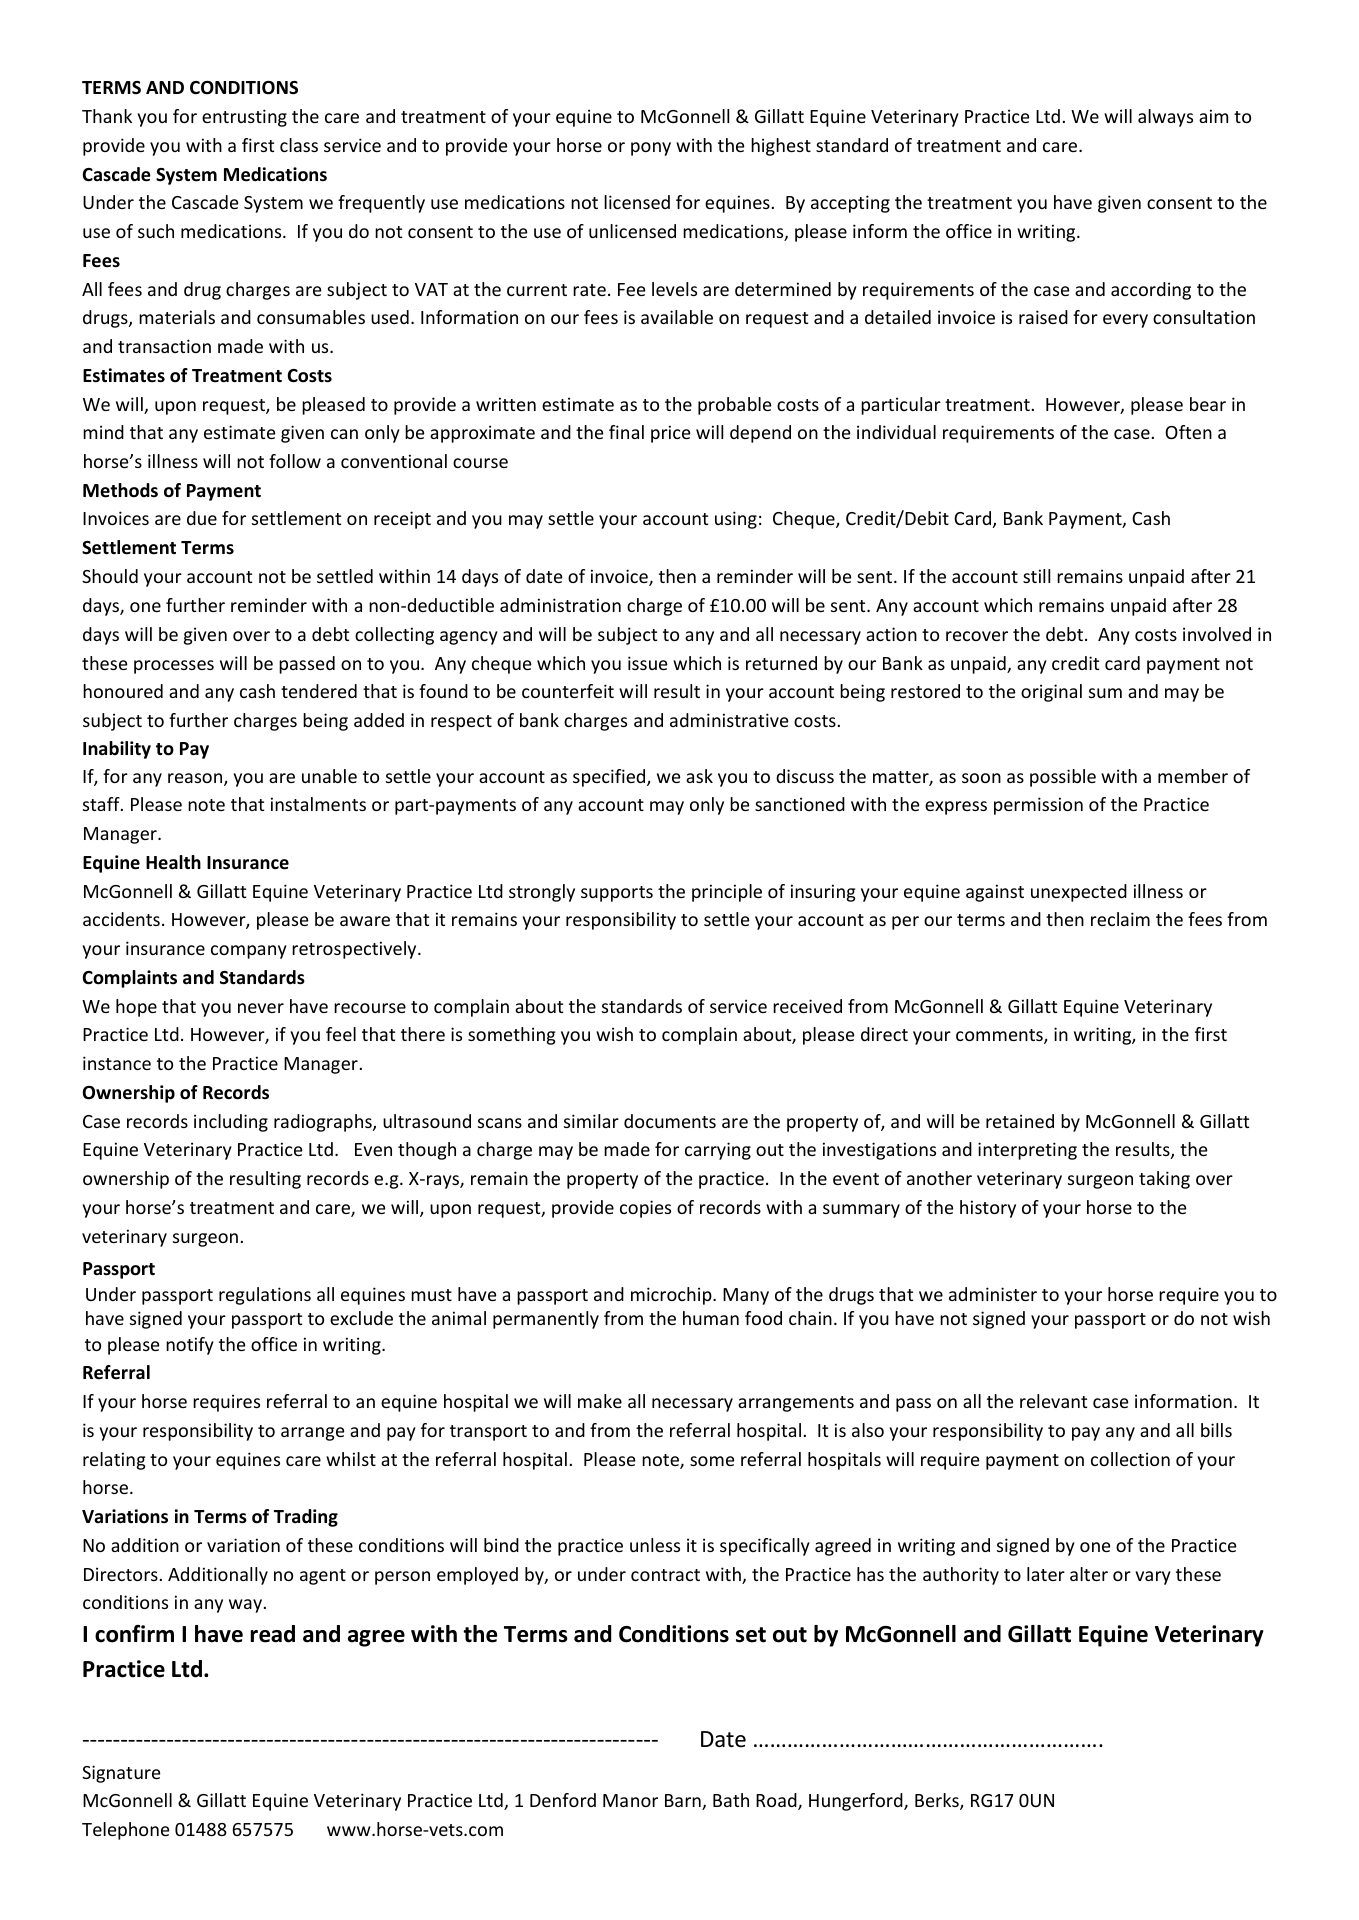  What do you see at coordinates (1120, 919) in the document?
I see `reclaim` at bounding box center [1120, 919].
